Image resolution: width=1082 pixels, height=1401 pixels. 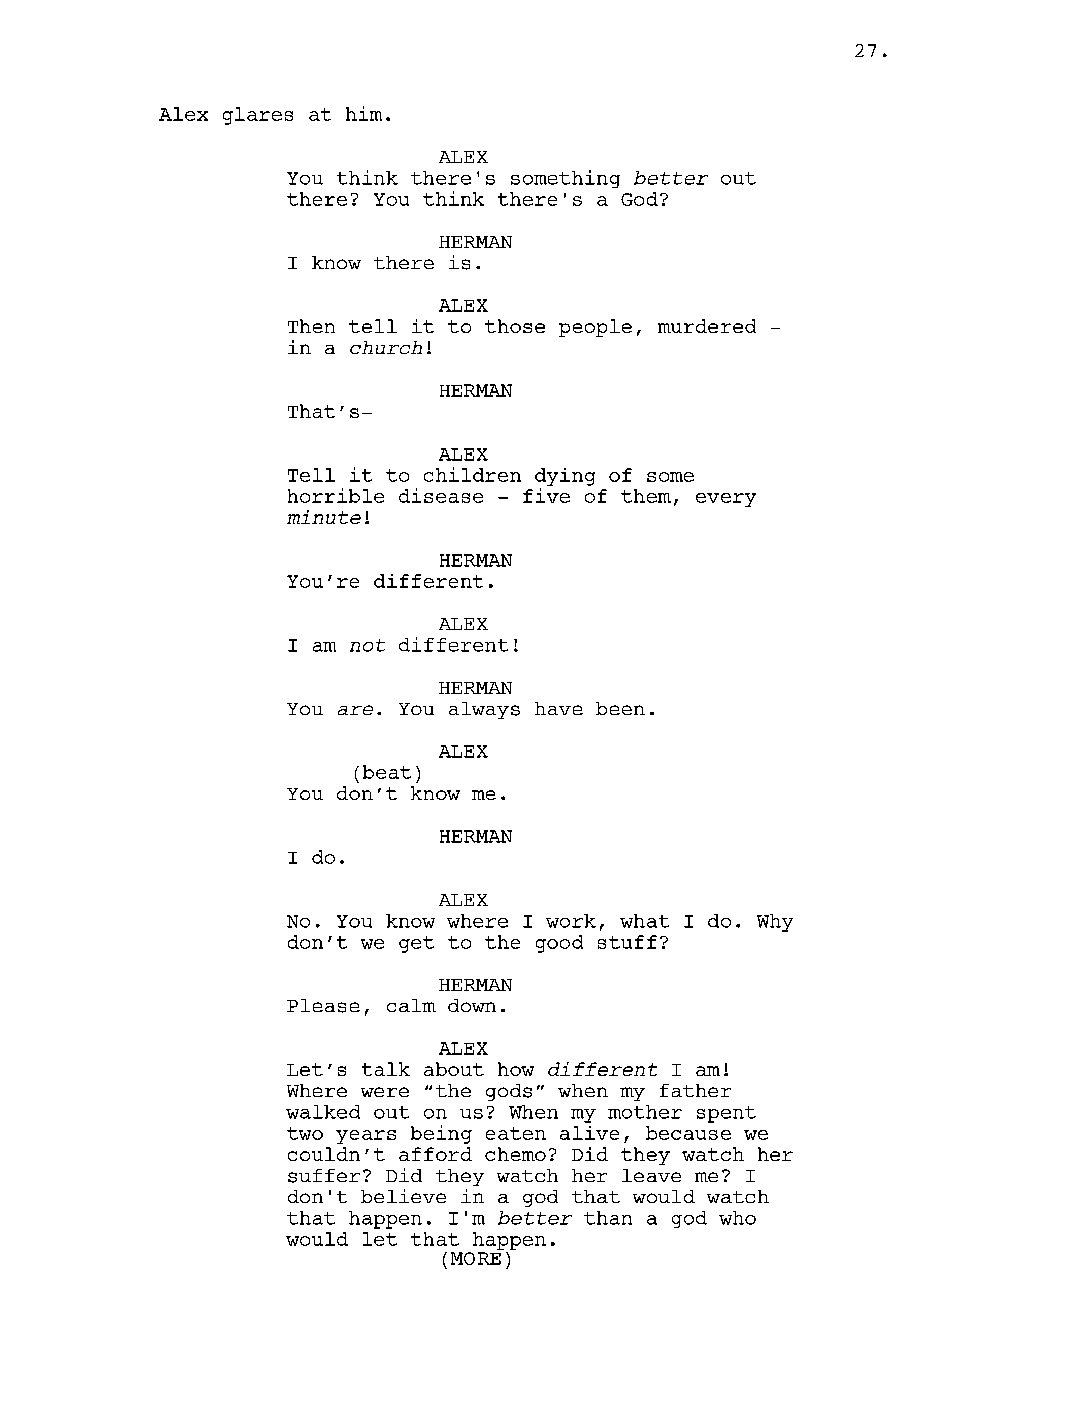 I want to click on those, so click(x=515, y=326).
